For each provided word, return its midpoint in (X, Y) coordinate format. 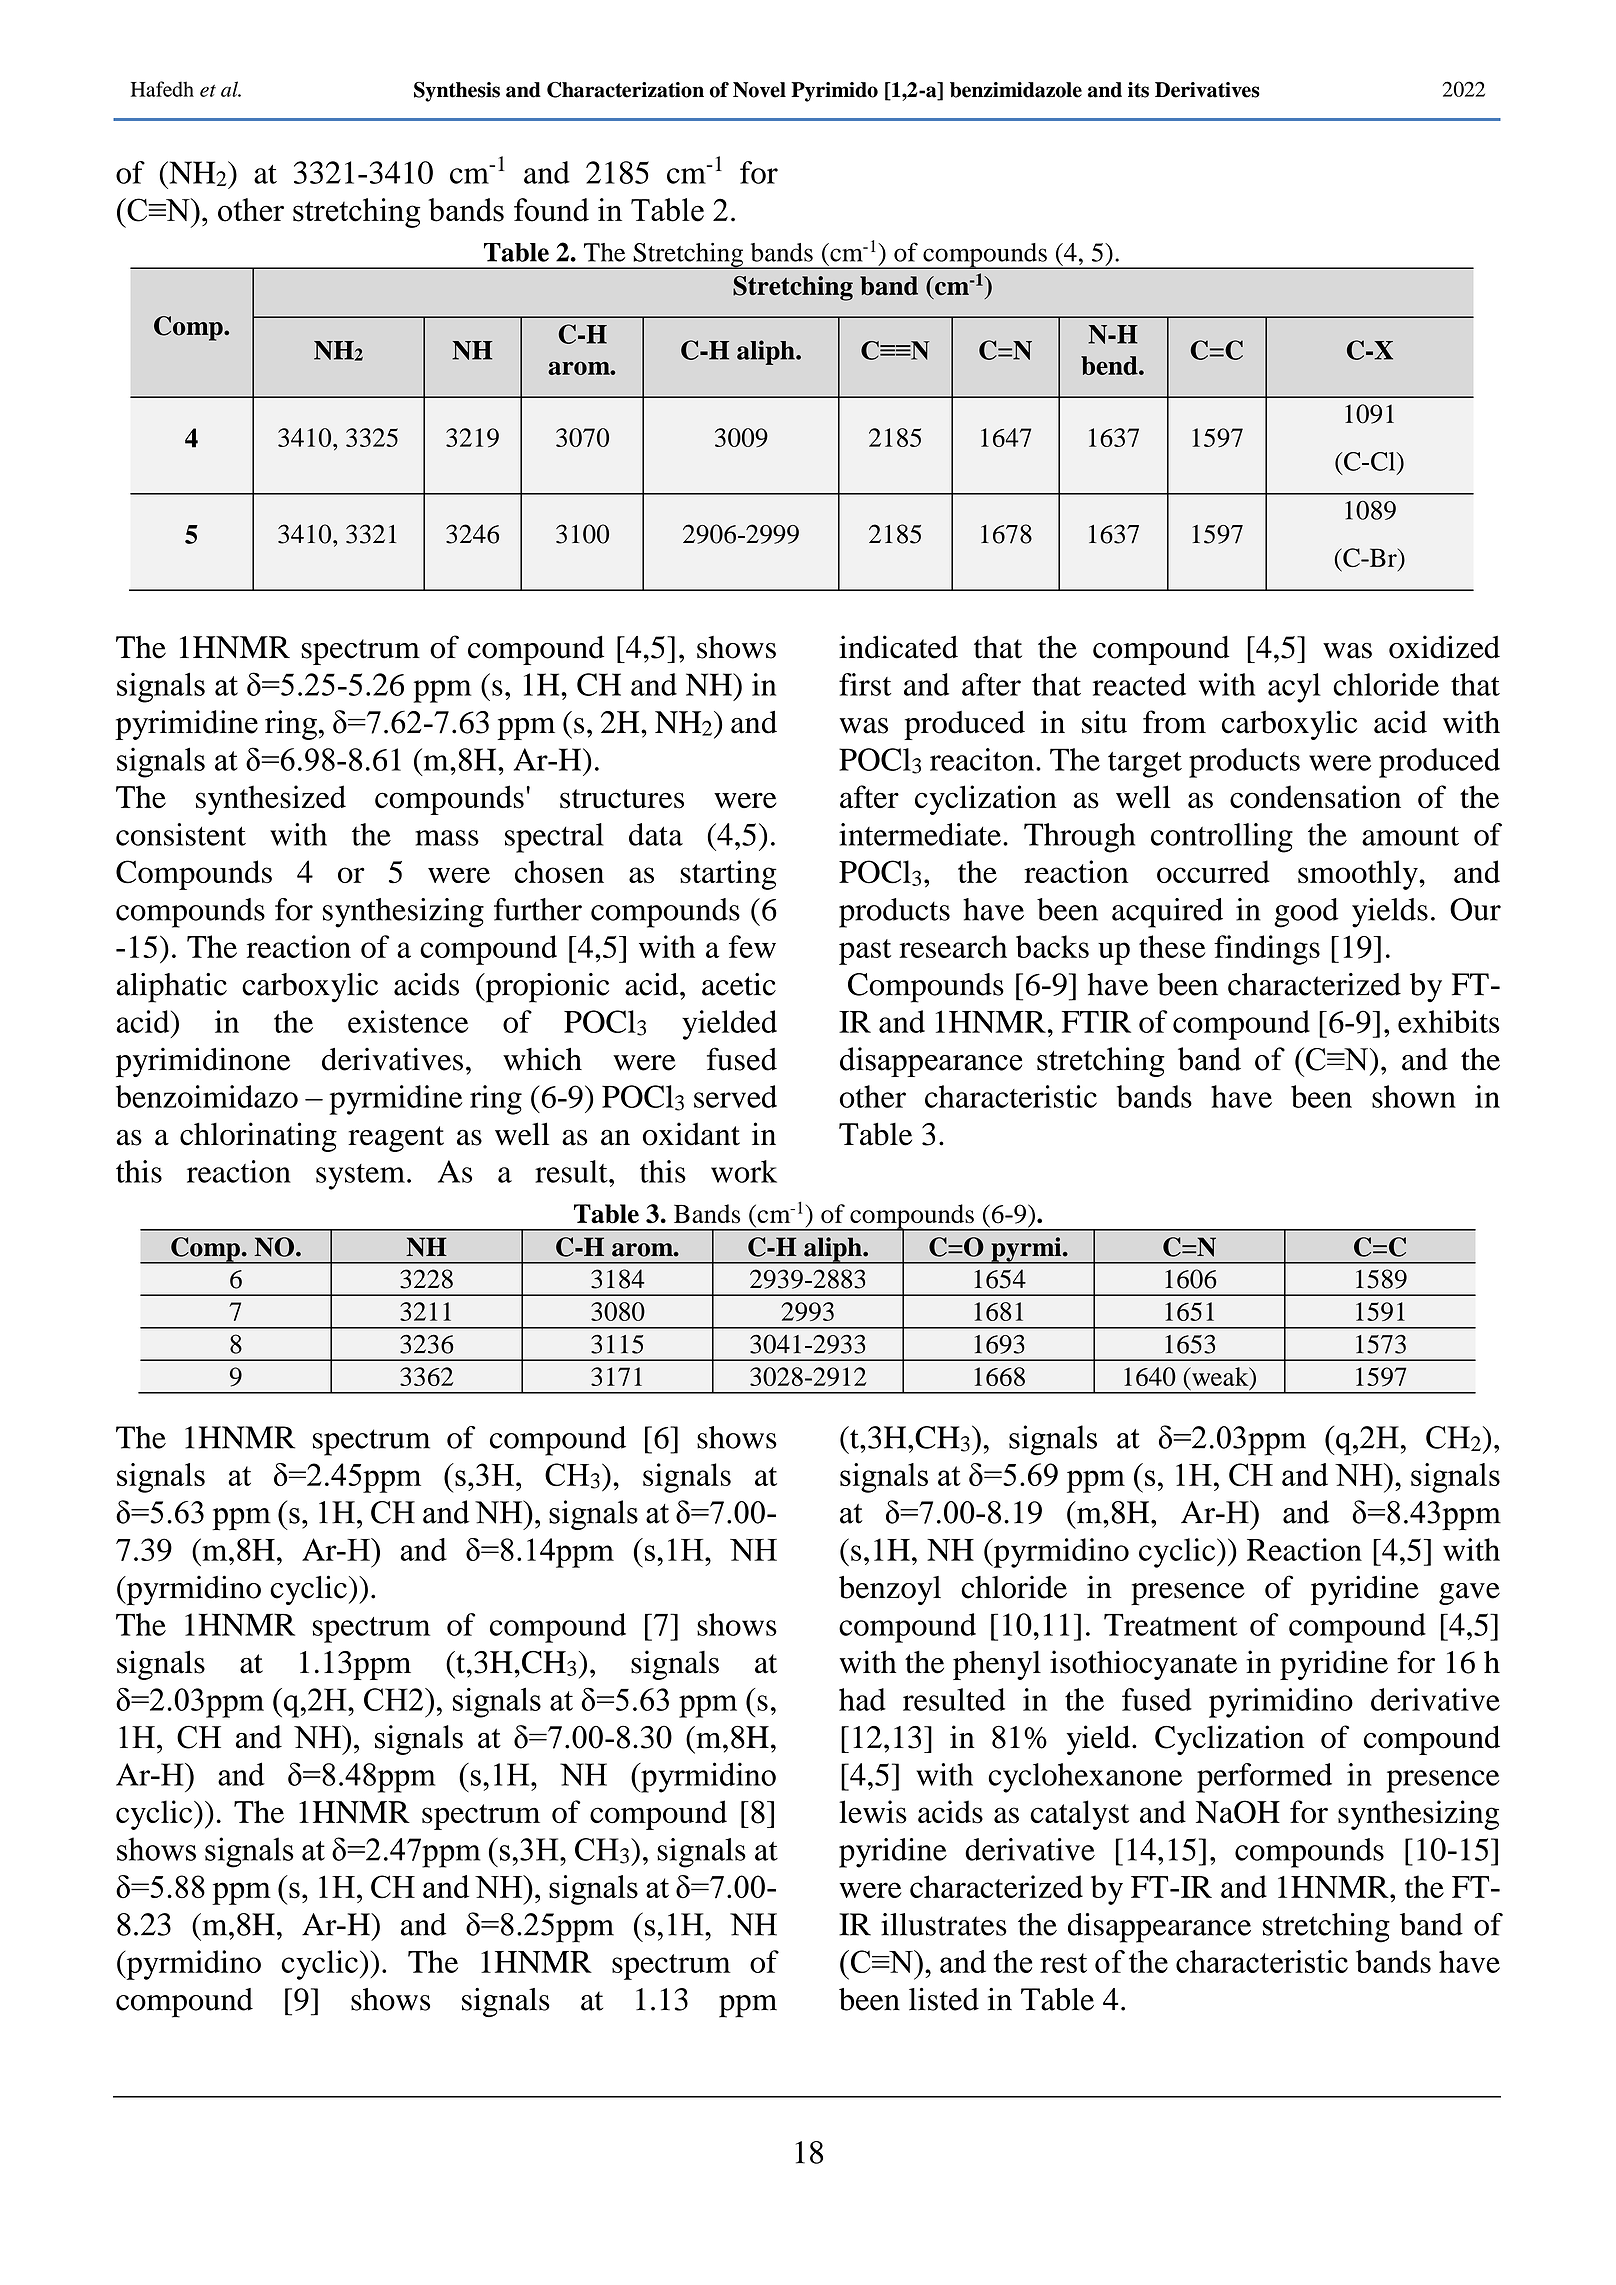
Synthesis (457, 92)
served (735, 1096)
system (360, 1177)
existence (408, 1021)
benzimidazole (1016, 90)
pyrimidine (186, 725)
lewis (873, 1812)
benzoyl (890, 1590)
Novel (759, 90)
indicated (898, 647)
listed (944, 1999)
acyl (1294, 688)
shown (1414, 1096)
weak (1220, 1376)
